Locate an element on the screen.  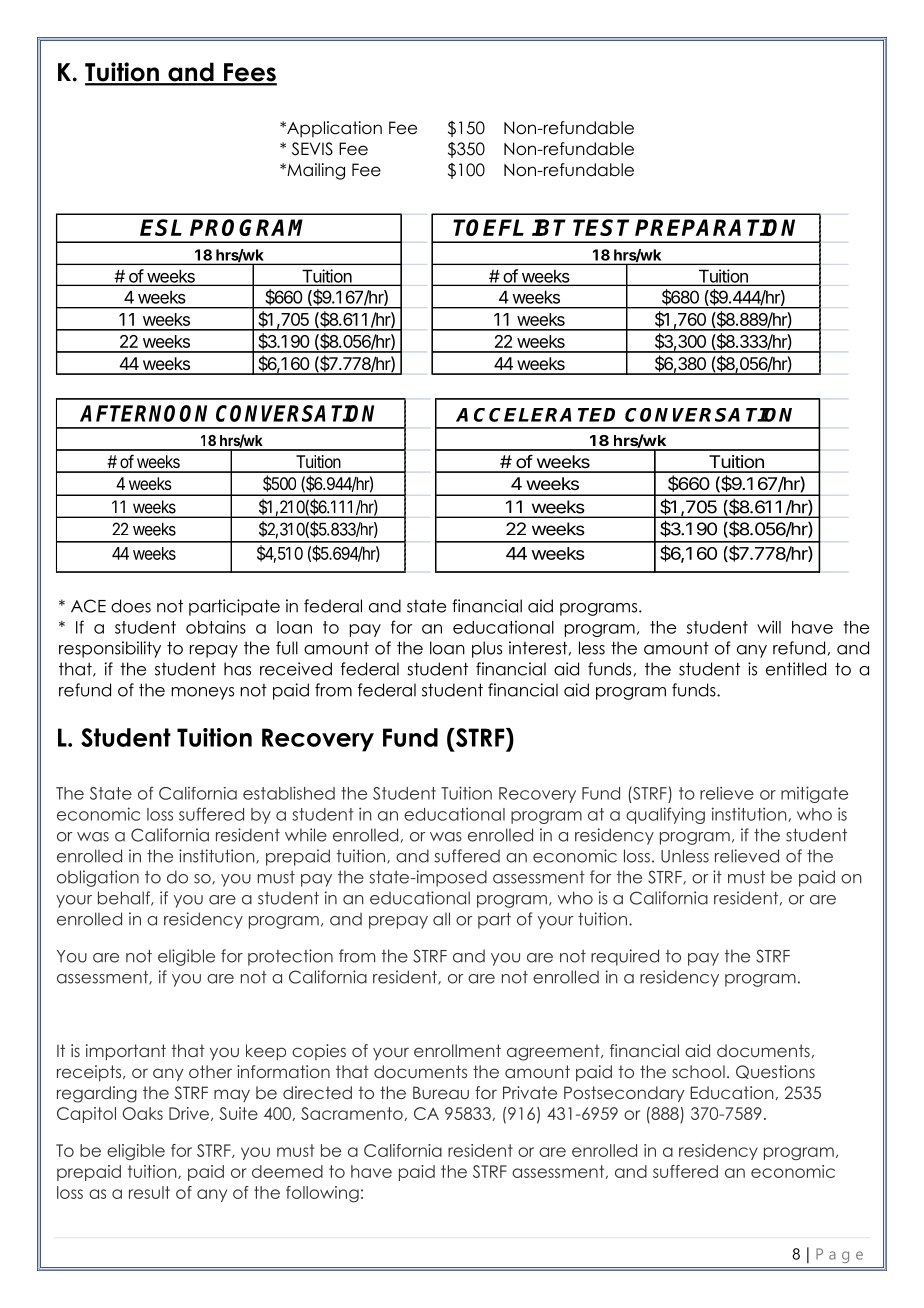
entitled is located at coordinates (796, 669).
